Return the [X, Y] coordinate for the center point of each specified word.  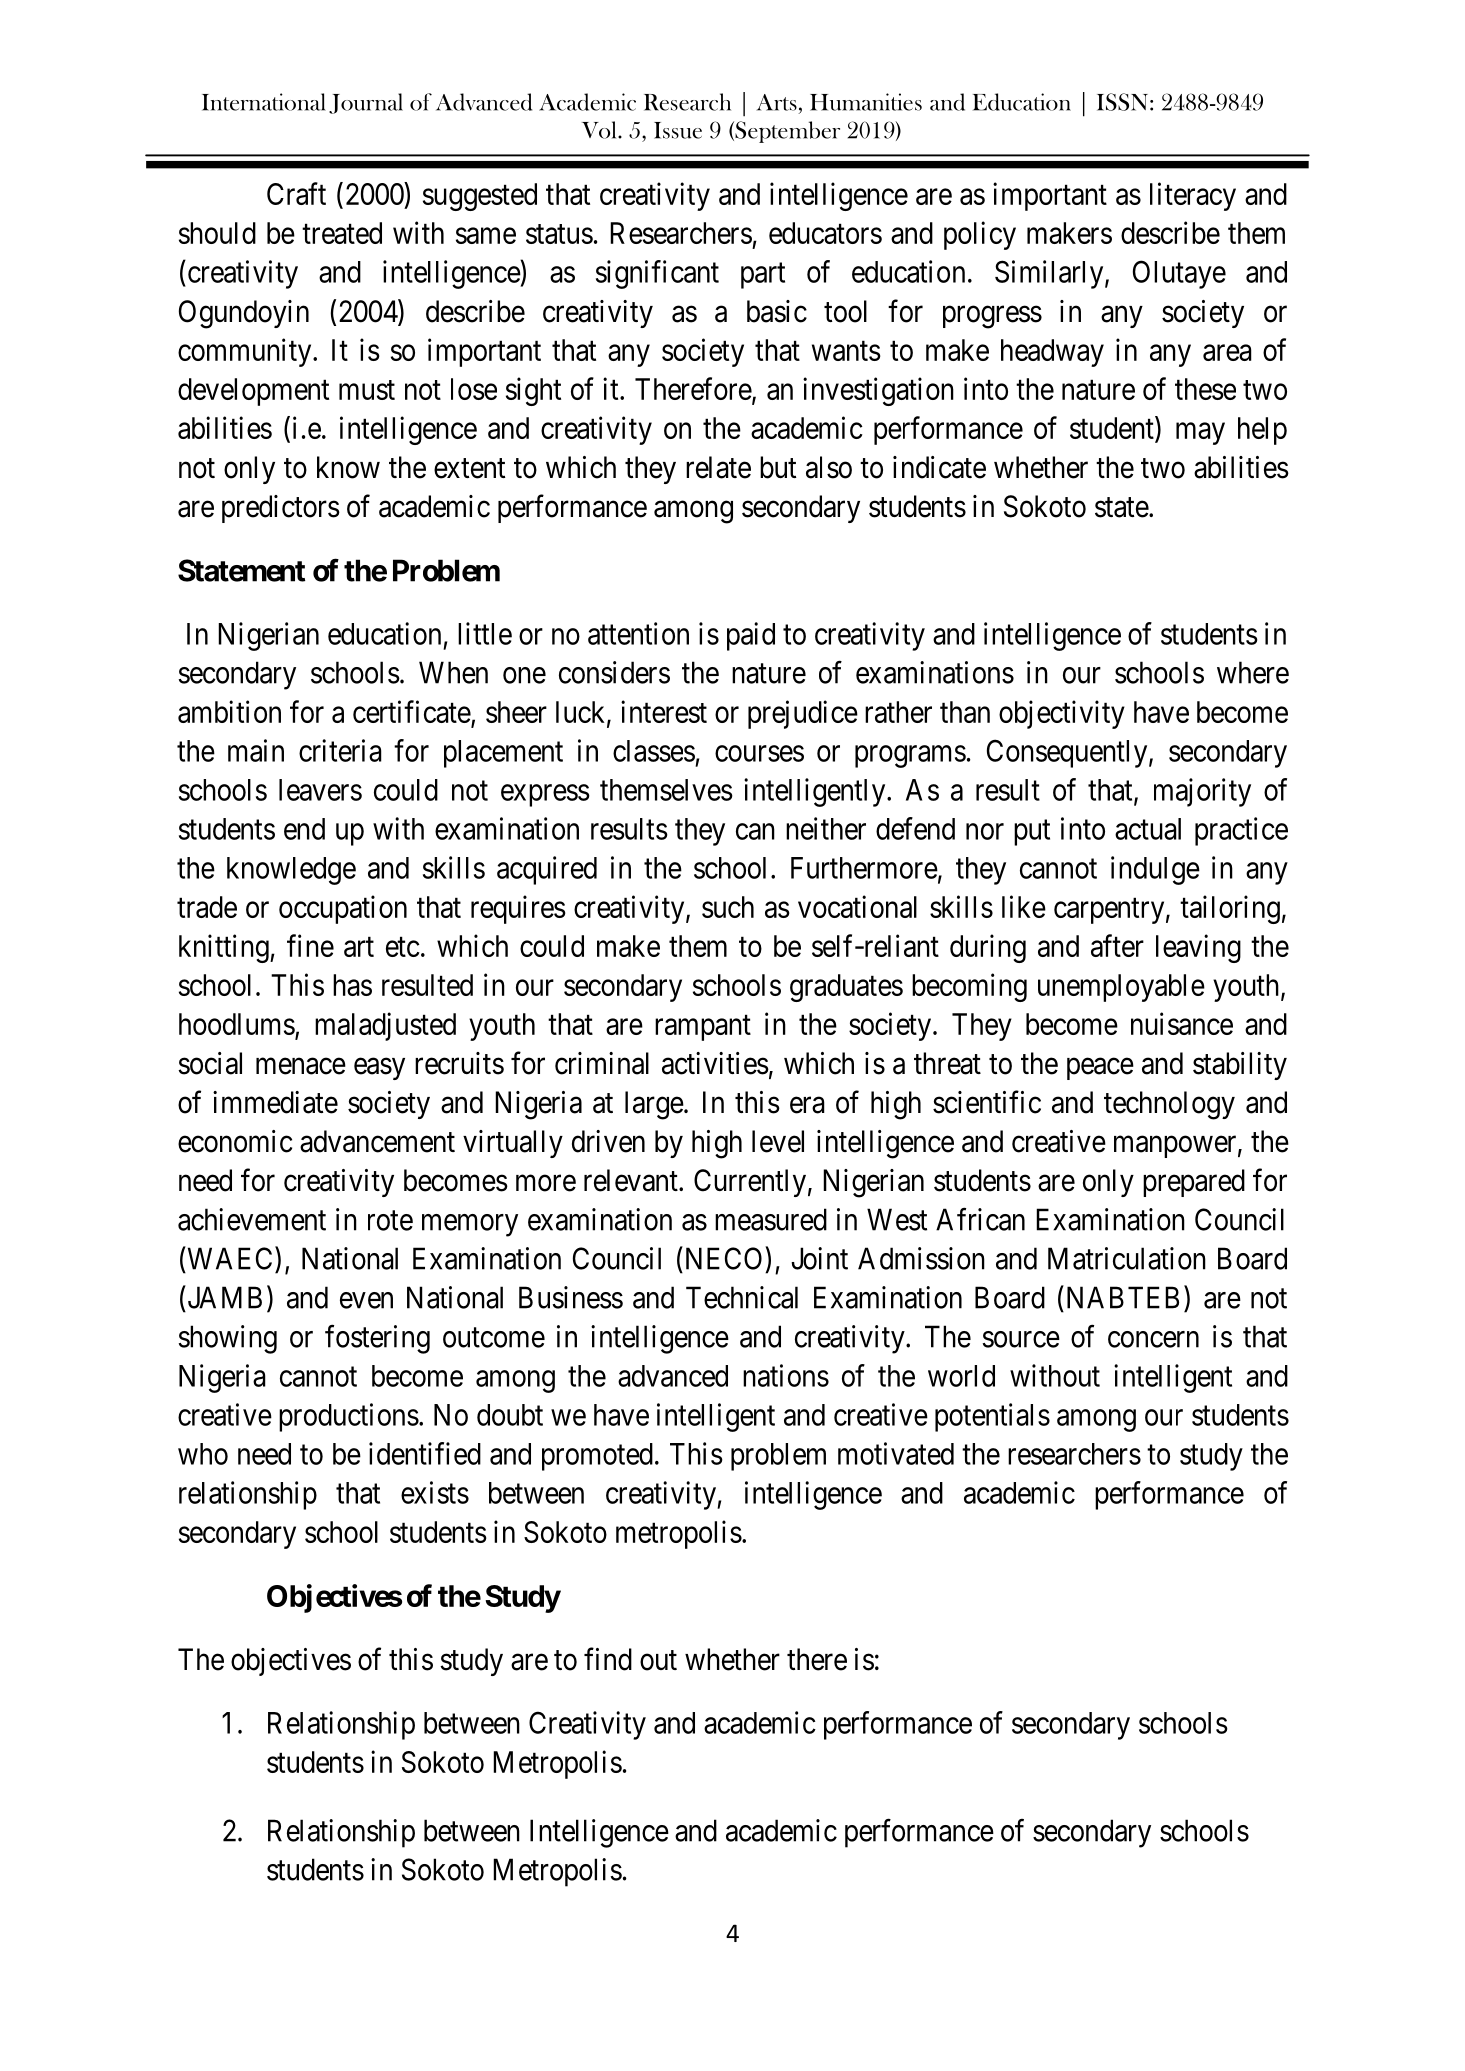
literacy [1193, 196]
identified [425, 1453]
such [728, 907]
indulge [1155, 870]
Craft [296, 193]
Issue [678, 130]
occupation [343, 909]
